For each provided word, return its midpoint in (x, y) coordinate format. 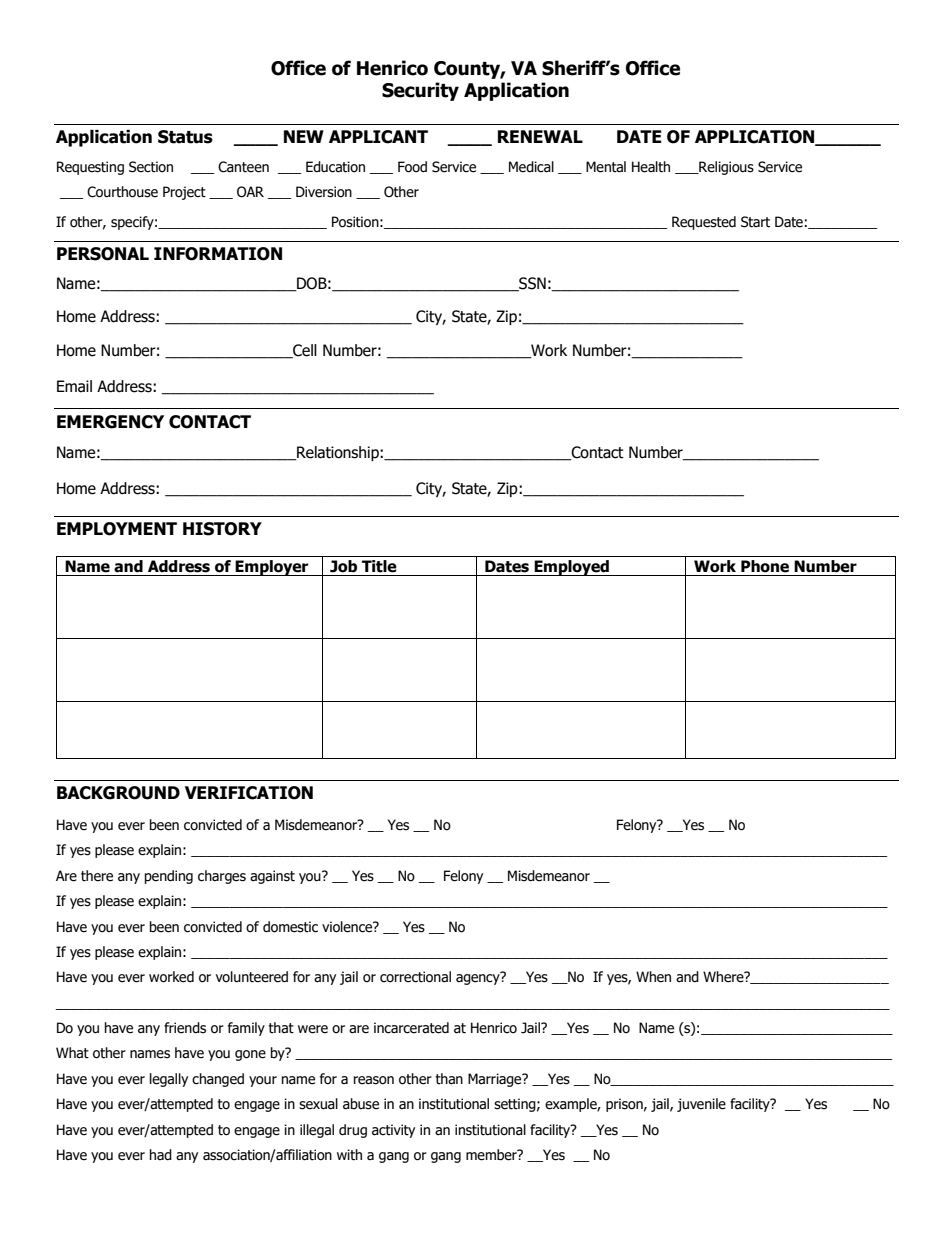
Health (651, 167)
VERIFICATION (249, 793)
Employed (572, 568)
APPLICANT (378, 137)
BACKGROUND (118, 793)
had (161, 1154)
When (653, 977)
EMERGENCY (110, 422)
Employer (272, 568)
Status (185, 137)
